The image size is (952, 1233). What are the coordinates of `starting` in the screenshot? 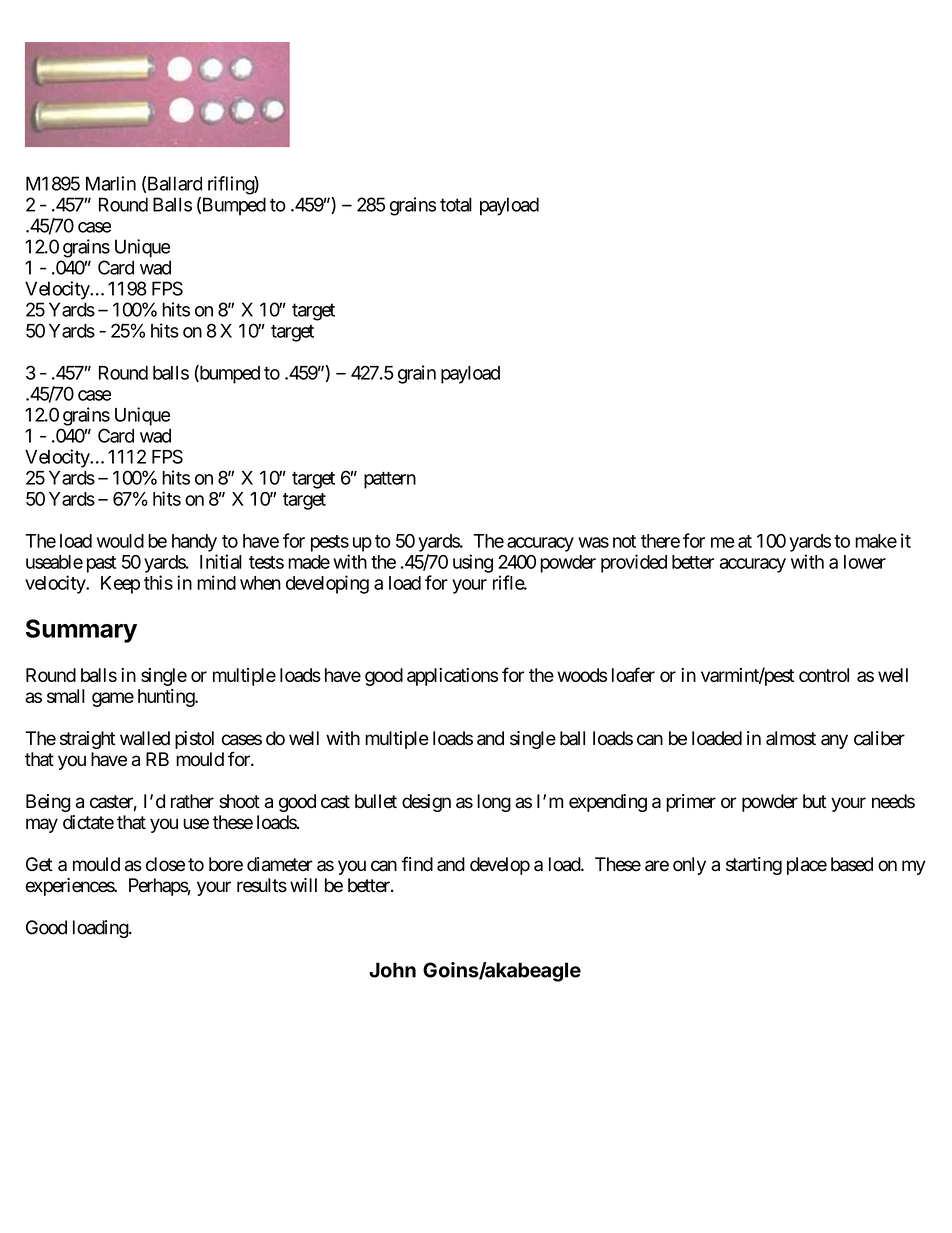 It's located at (754, 866).
